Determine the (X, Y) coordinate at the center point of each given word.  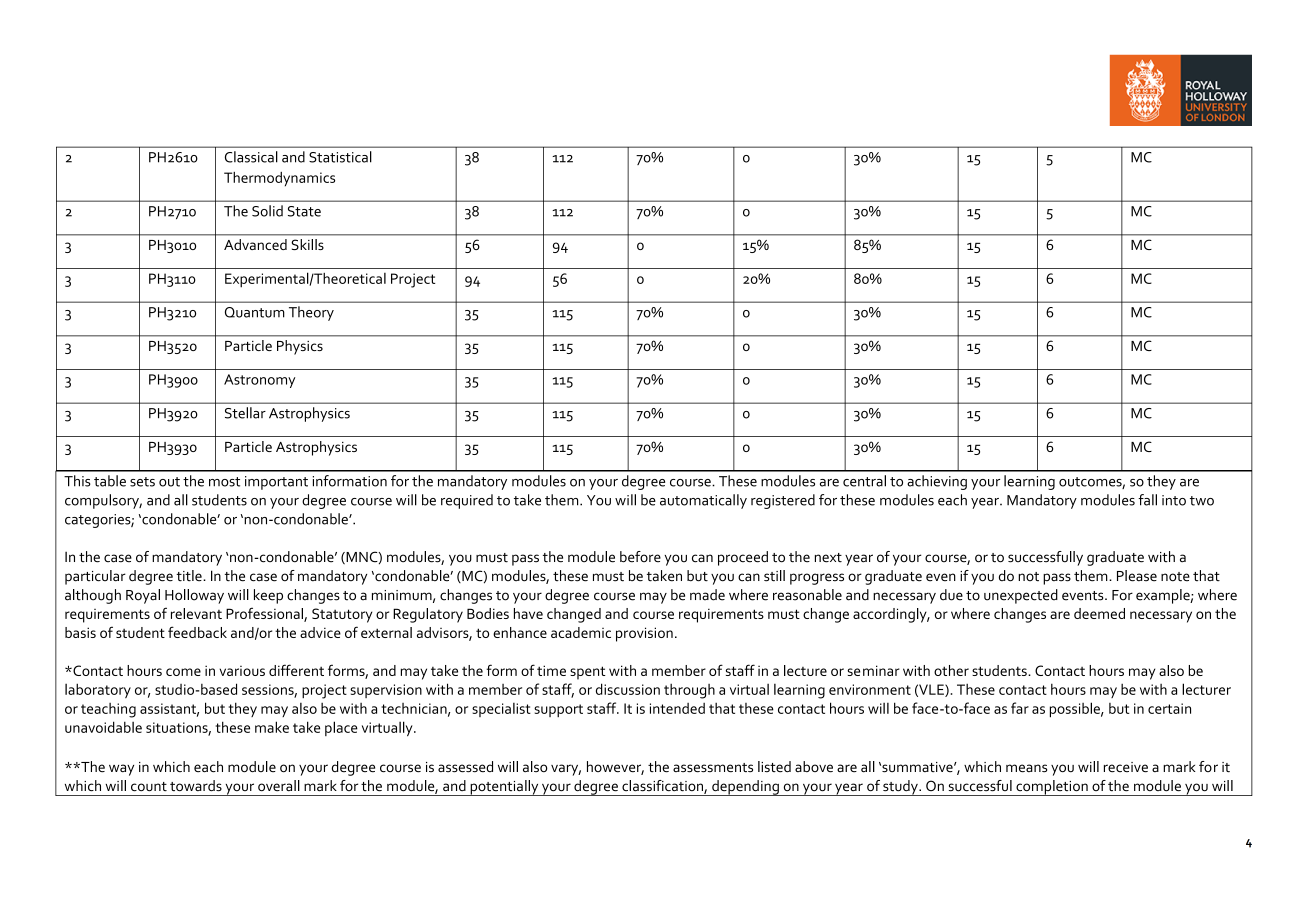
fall (1147, 500)
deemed (1099, 613)
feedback (197, 632)
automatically (703, 501)
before (640, 557)
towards (196, 786)
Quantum (255, 312)
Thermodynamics (279, 179)
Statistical (340, 157)
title (190, 576)
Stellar (245, 413)
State (304, 211)
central (864, 481)
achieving (937, 482)
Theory (311, 313)
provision (644, 634)
